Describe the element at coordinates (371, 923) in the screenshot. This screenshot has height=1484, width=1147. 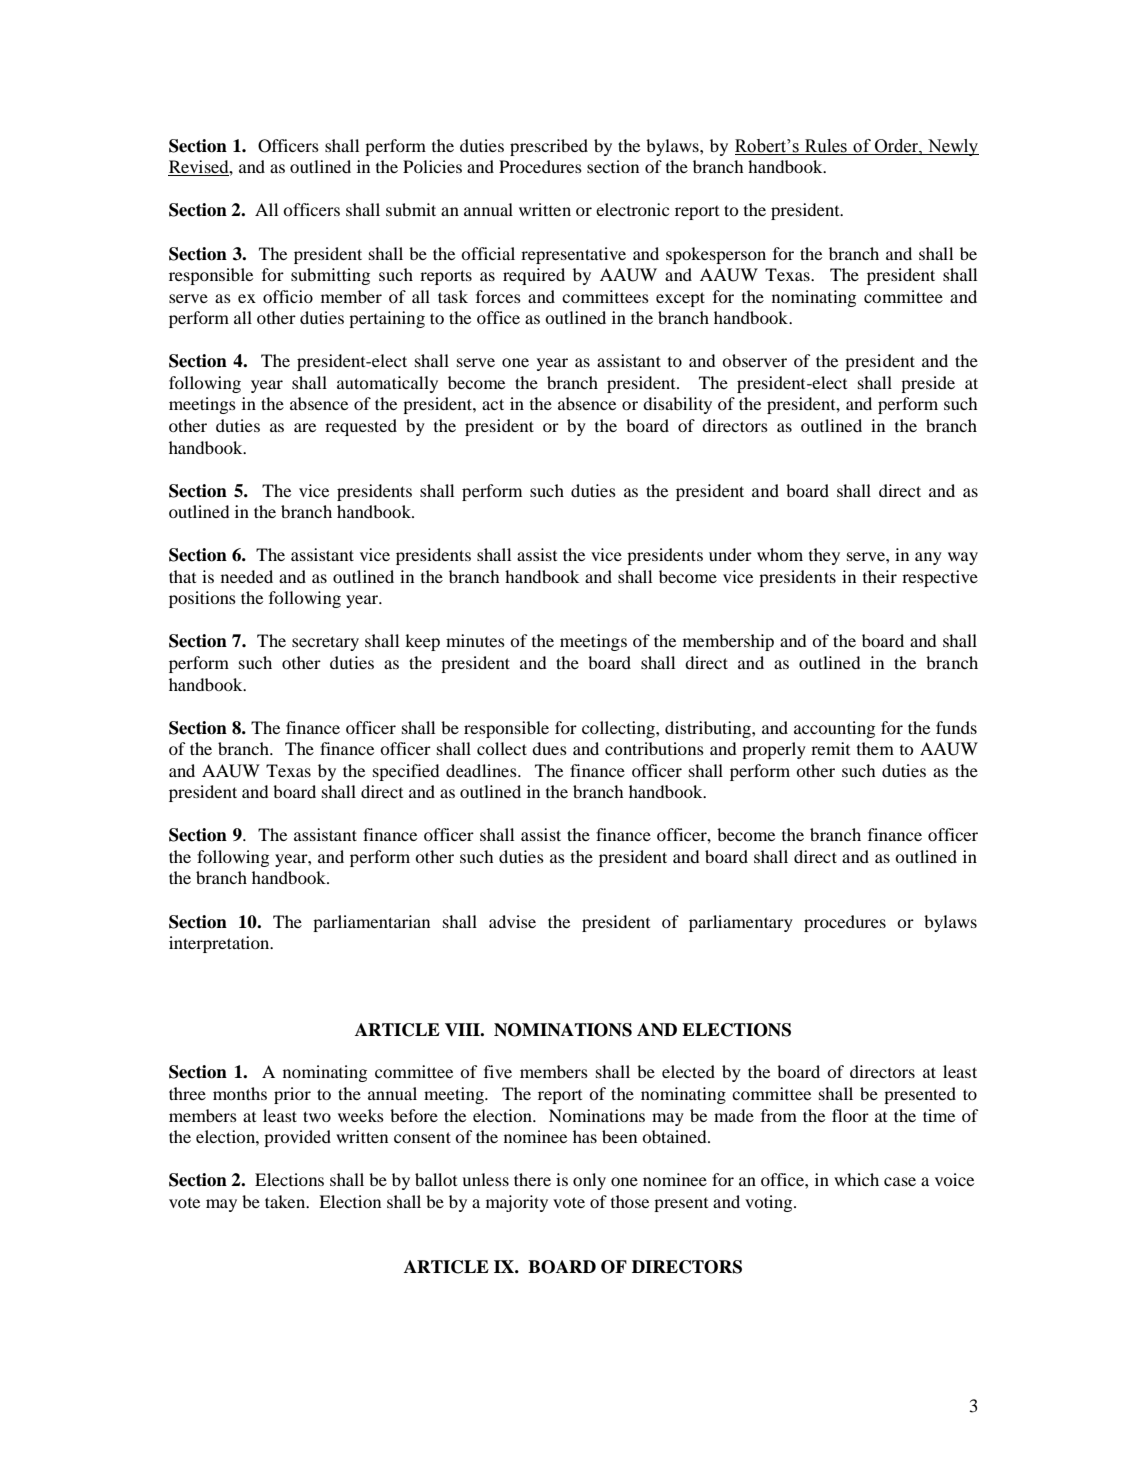
I see `parliamentarian` at that location.
